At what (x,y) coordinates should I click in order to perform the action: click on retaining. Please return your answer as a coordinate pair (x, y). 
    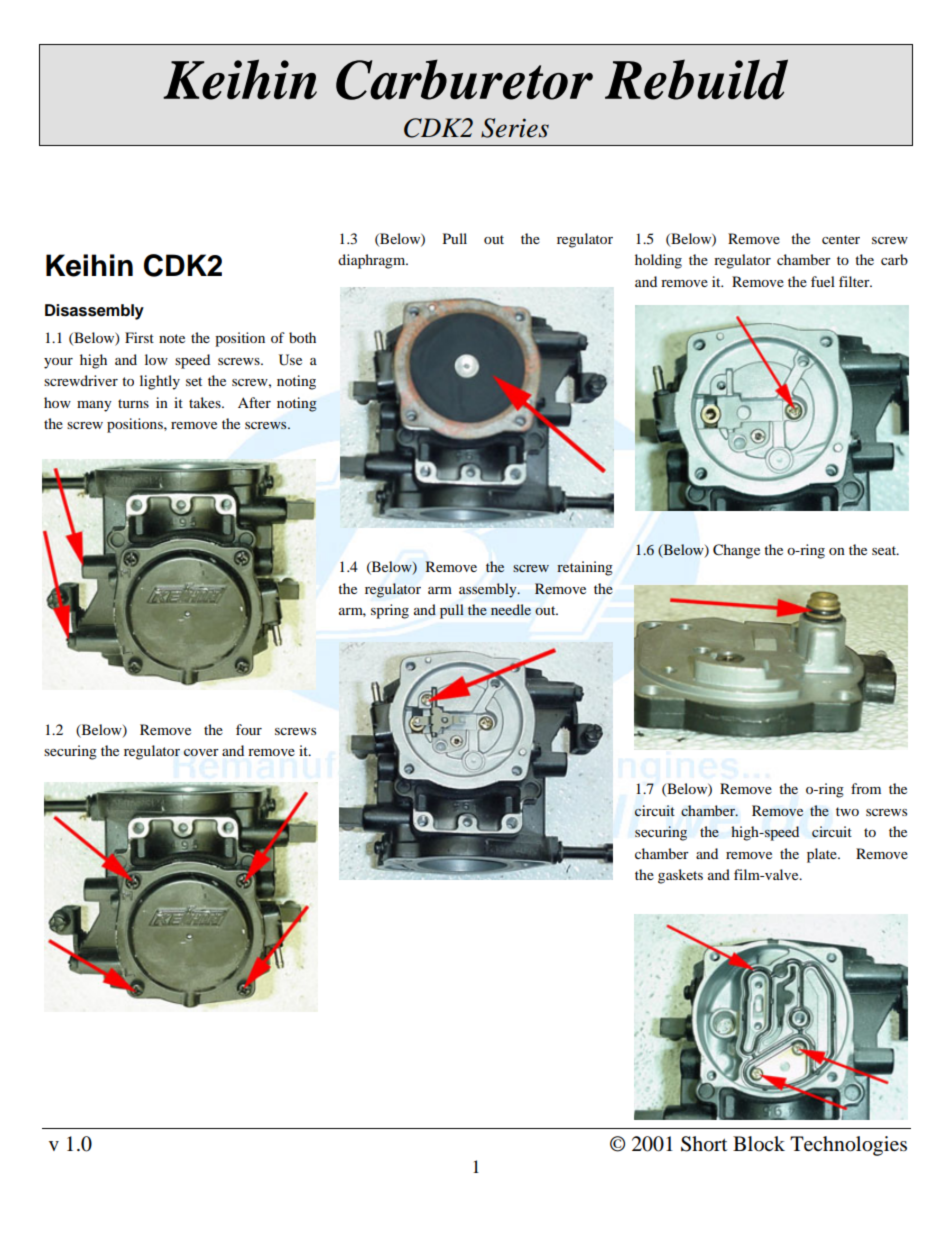
    Looking at the image, I should click on (585, 568).
